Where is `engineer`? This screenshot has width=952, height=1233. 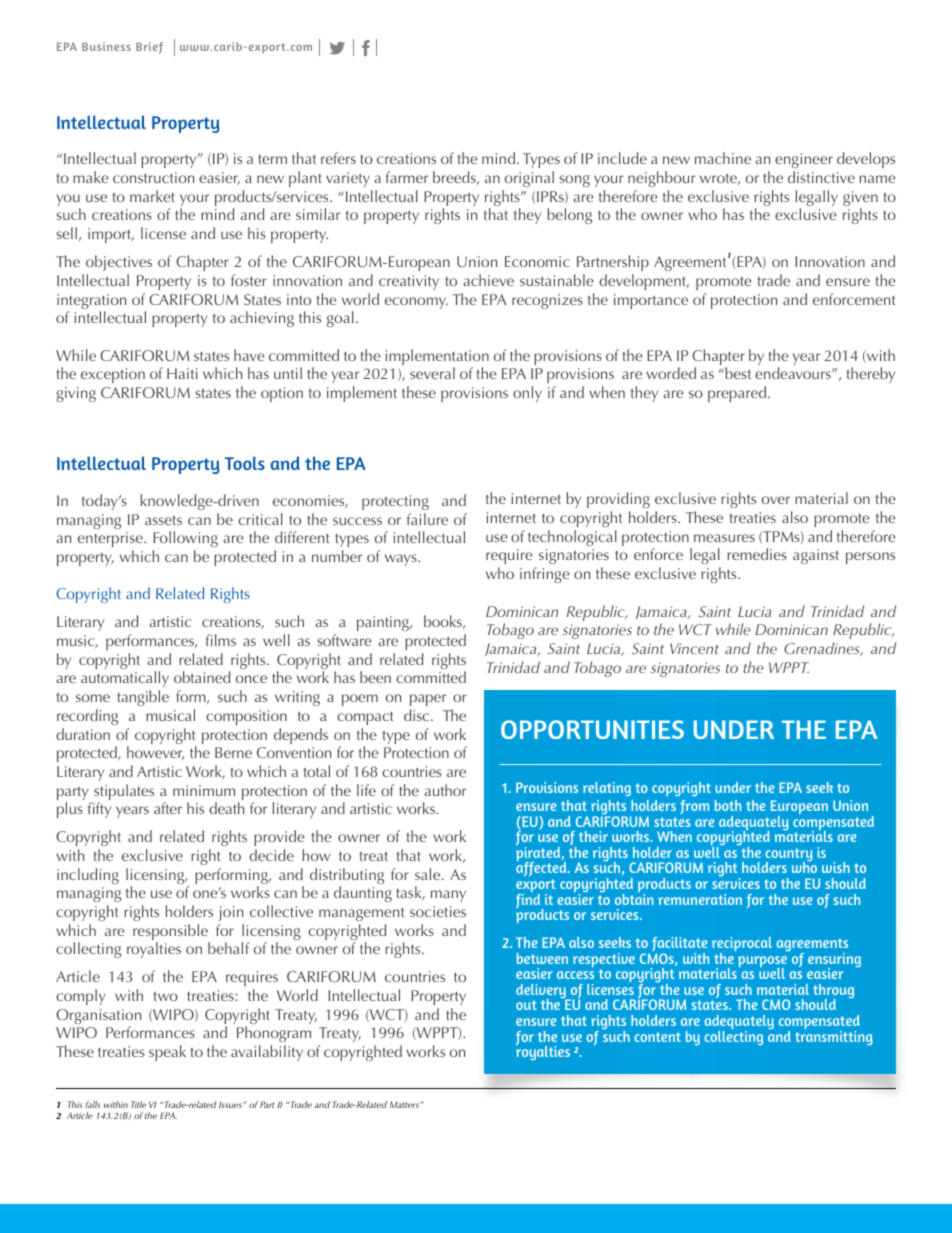 engineer is located at coordinates (804, 162).
